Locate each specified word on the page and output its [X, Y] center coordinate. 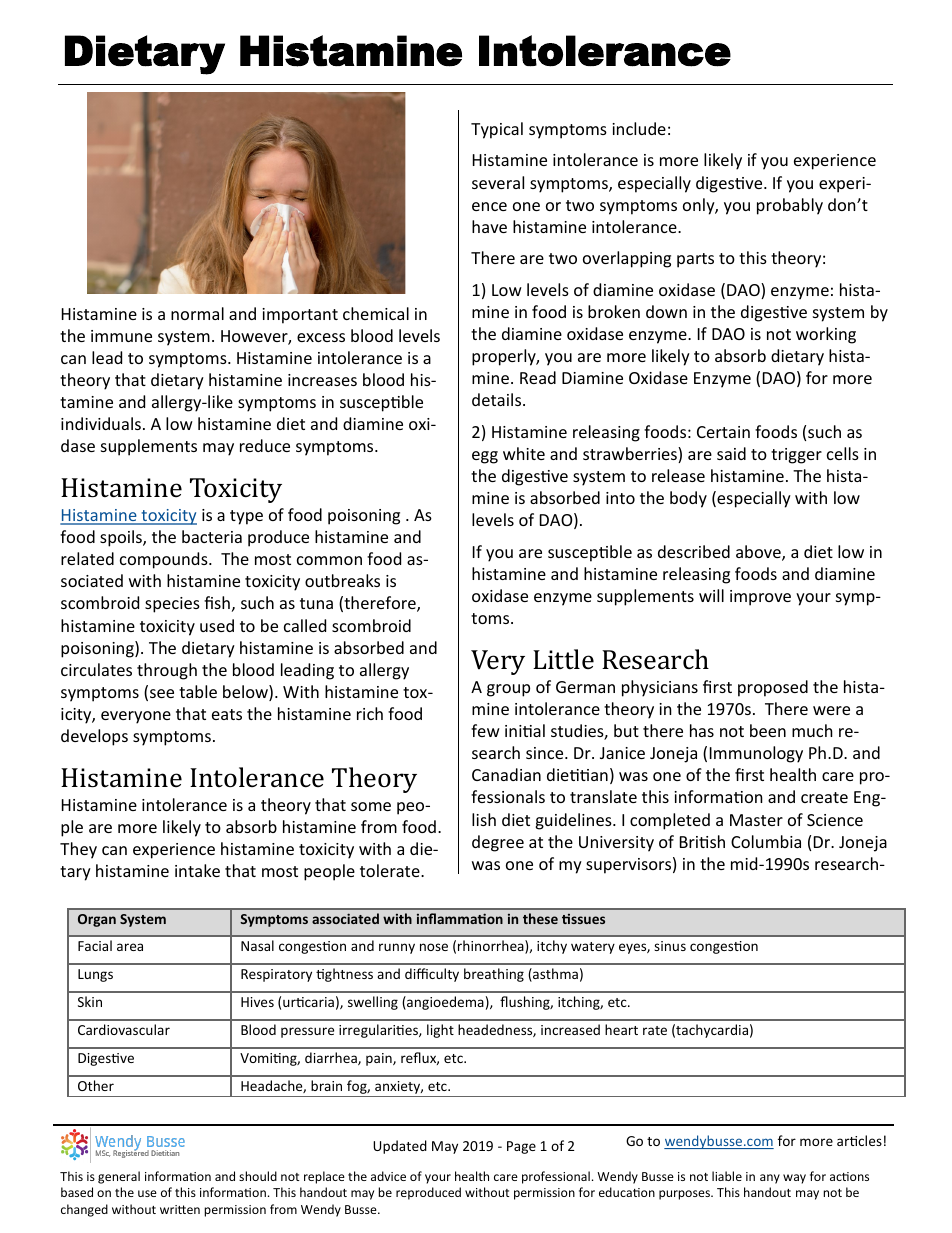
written [180, 1209]
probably [790, 206]
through [167, 671]
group [508, 690]
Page [521, 1147]
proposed [773, 688]
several [498, 182]
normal [197, 313]
